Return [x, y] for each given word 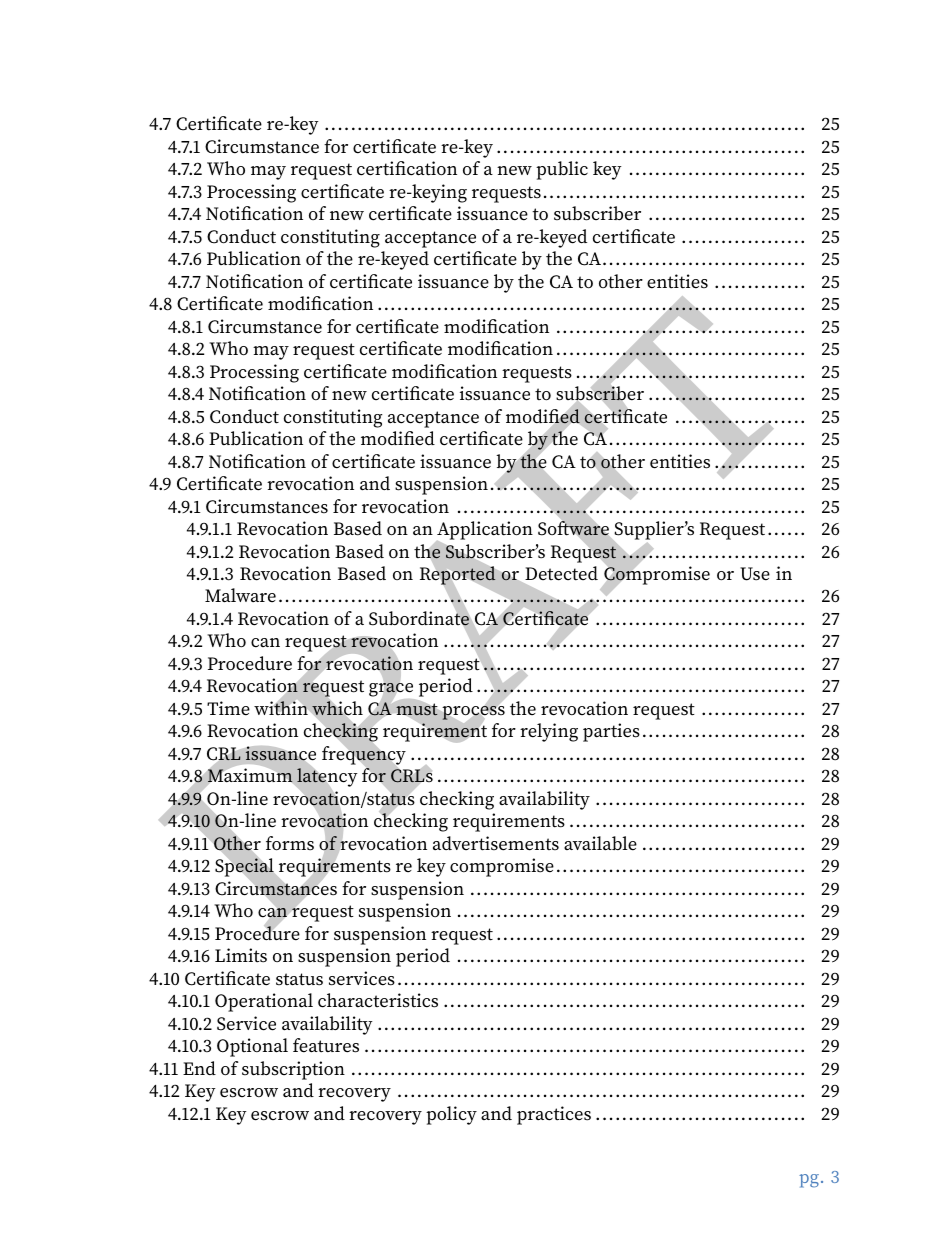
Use [755, 574]
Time [228, 708]
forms [290, 843]
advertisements [496, 843]
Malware [240, 595]
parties [611, 732]
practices [554, 1115]
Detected [561, 573]
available [600, 843]
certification [407, 168]
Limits [241, 955]
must [417, 710]
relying [549, 732]
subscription [293, 1070]
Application [484, 531]
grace [391, 690]
